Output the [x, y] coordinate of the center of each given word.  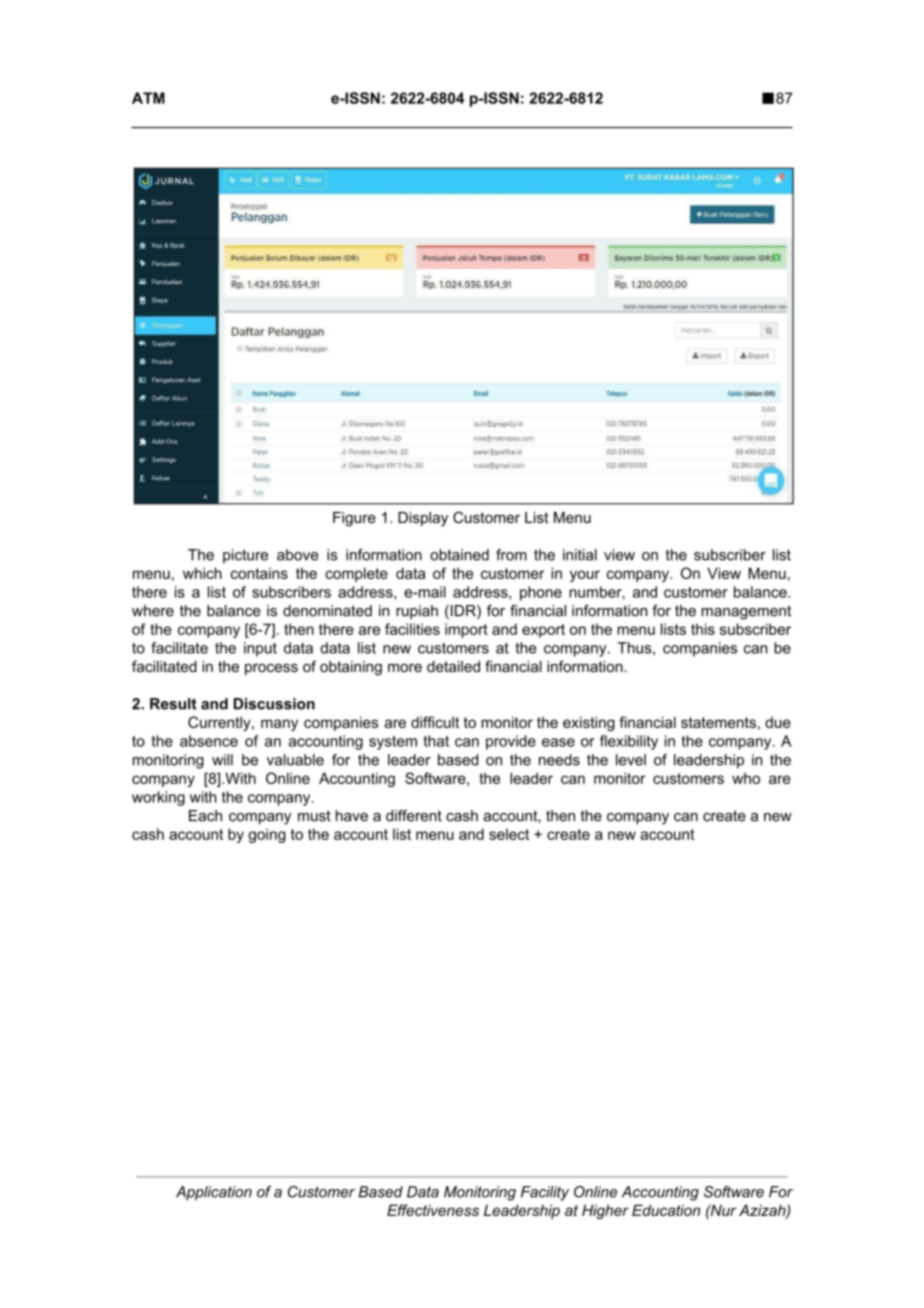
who [746, 778]
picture [245, 556]
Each [205, 816]
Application [214, 1193]
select [509, 834]
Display [423, 519]
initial [580, 555]
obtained [459, 555]
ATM [148, 98]
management [746, 612]
